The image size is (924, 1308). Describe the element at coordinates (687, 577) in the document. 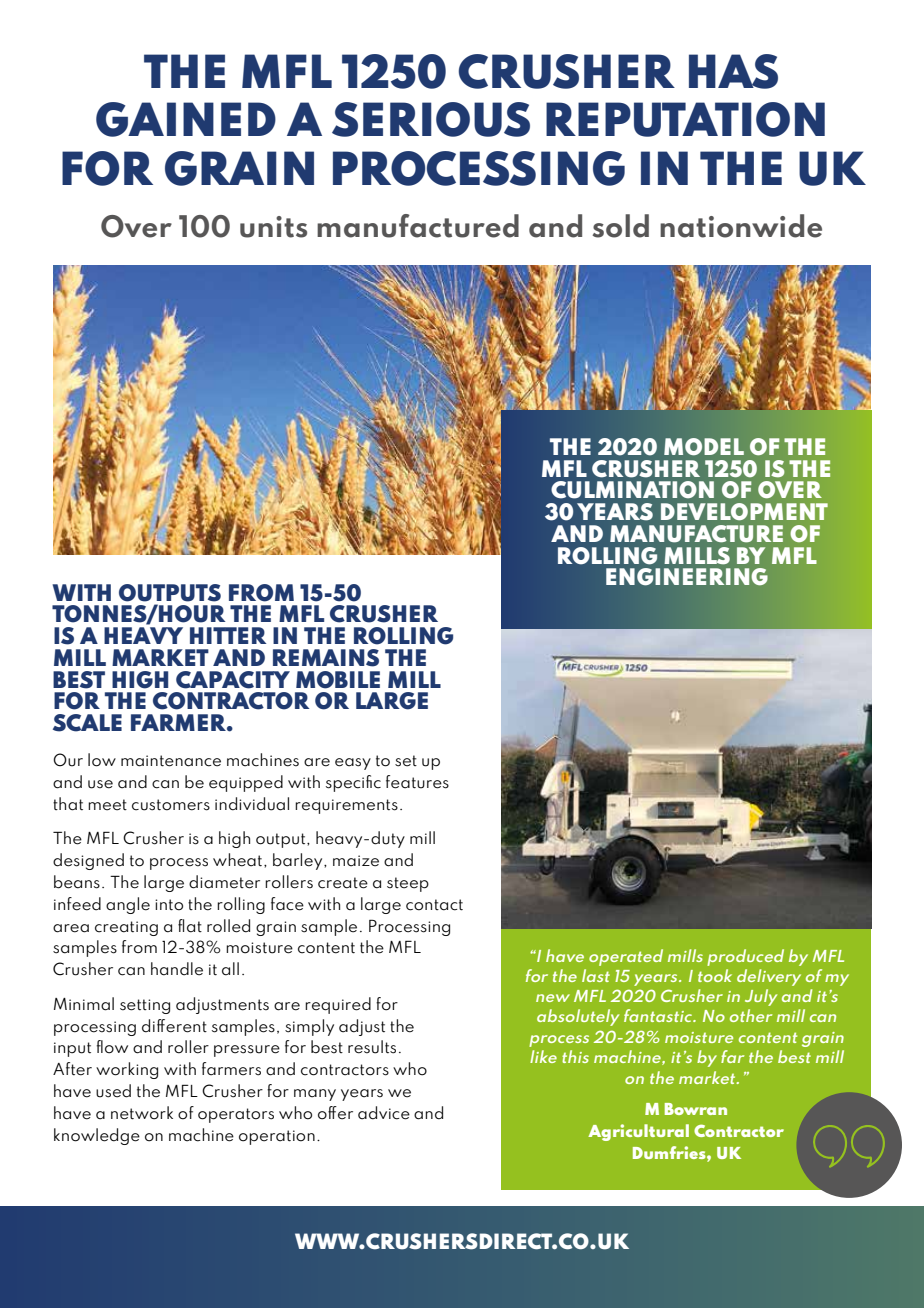

I see `ENGINEERING` at that location.
